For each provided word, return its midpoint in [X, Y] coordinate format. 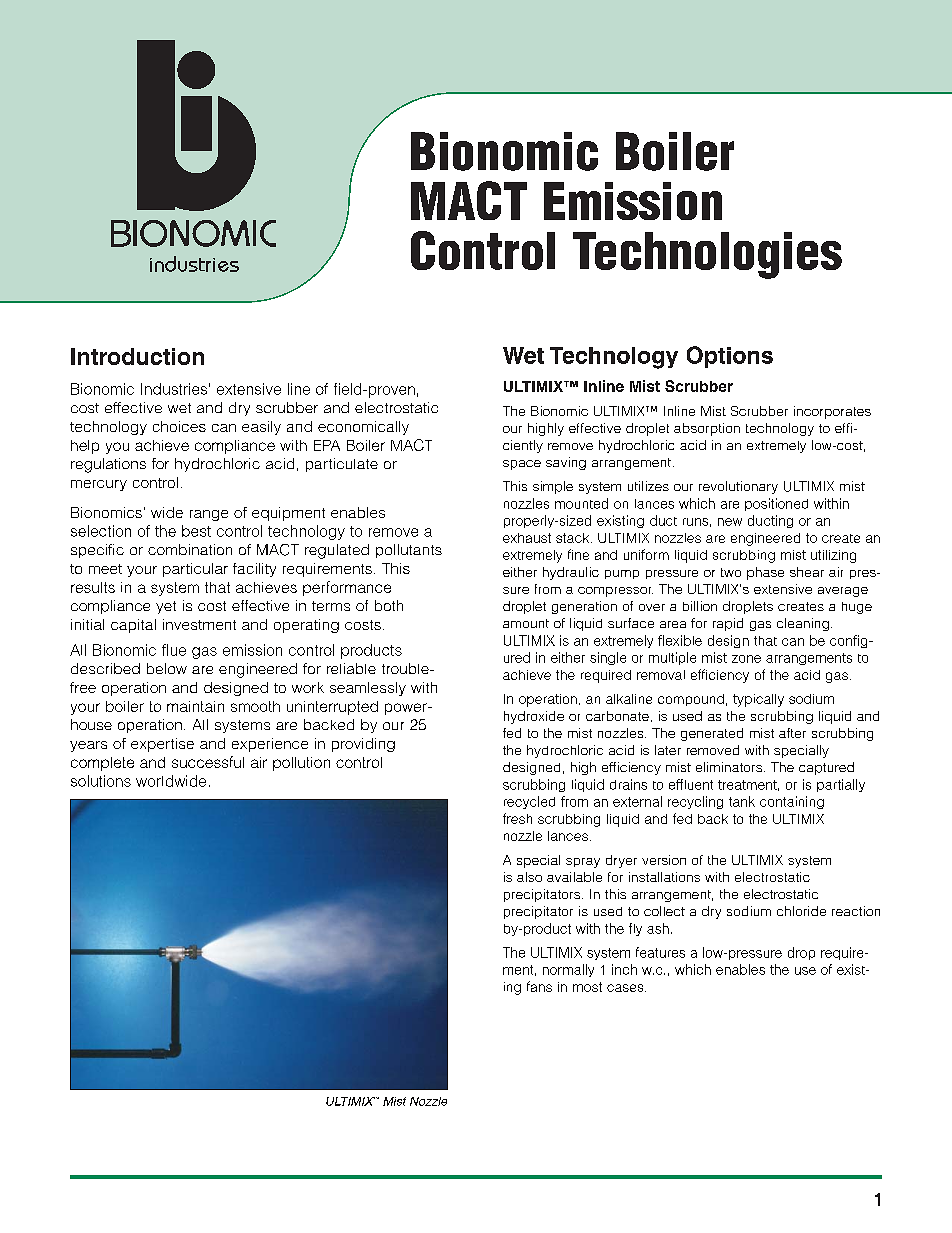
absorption [707, 429]
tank [742, 801]
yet [166, 607]
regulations [108, 465]
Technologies [707, 255]
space [522, 465]
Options [730, 357]
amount [526, 623]
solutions [101, 781]
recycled [529, 802]
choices [179, 426]
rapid [728, 624]
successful [208, 762]
